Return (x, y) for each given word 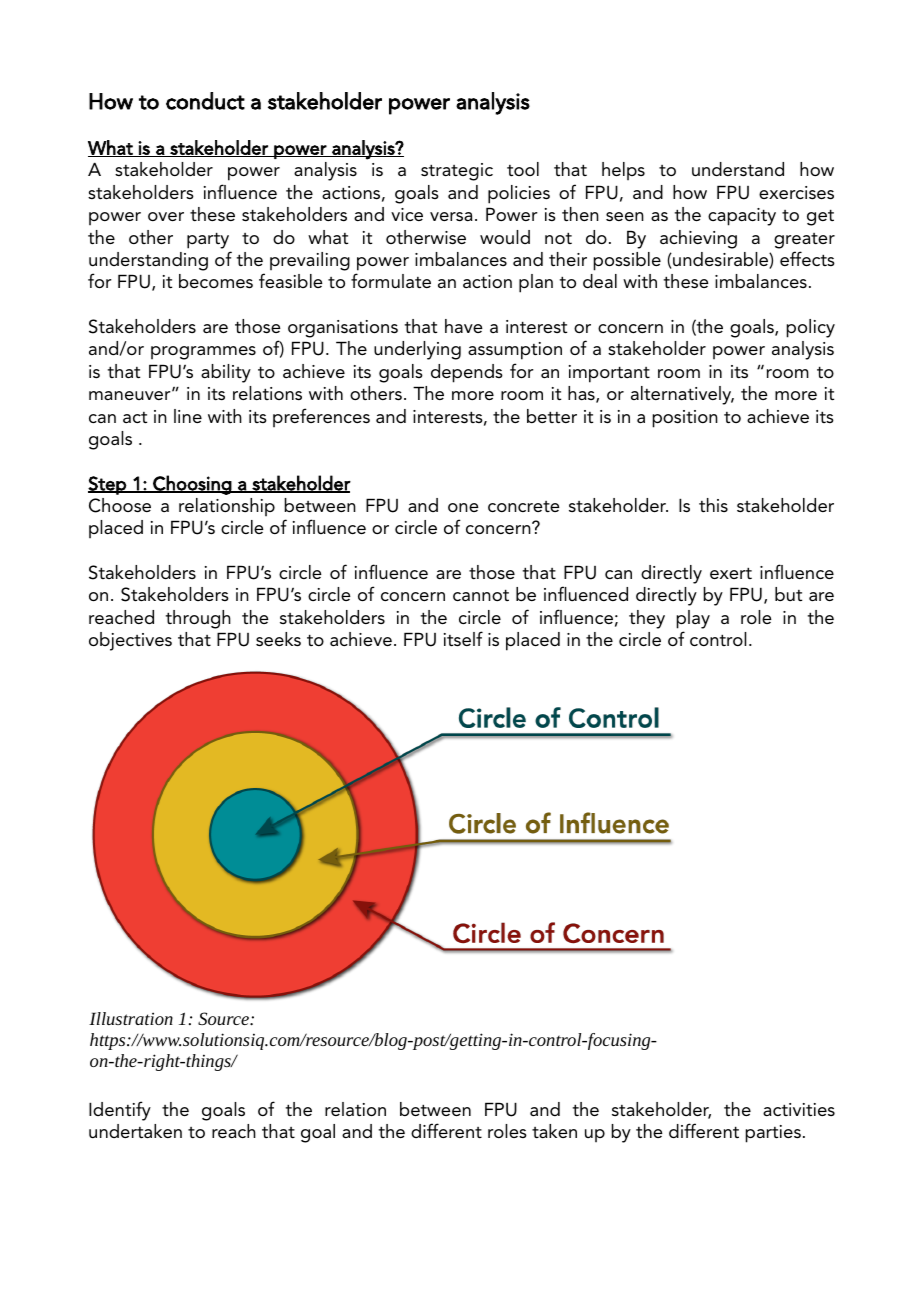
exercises (796, 193)
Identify (120, 1111)
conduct (205, 101)
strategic (457, 172)
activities (799, 1110)
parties (773, 1134)
